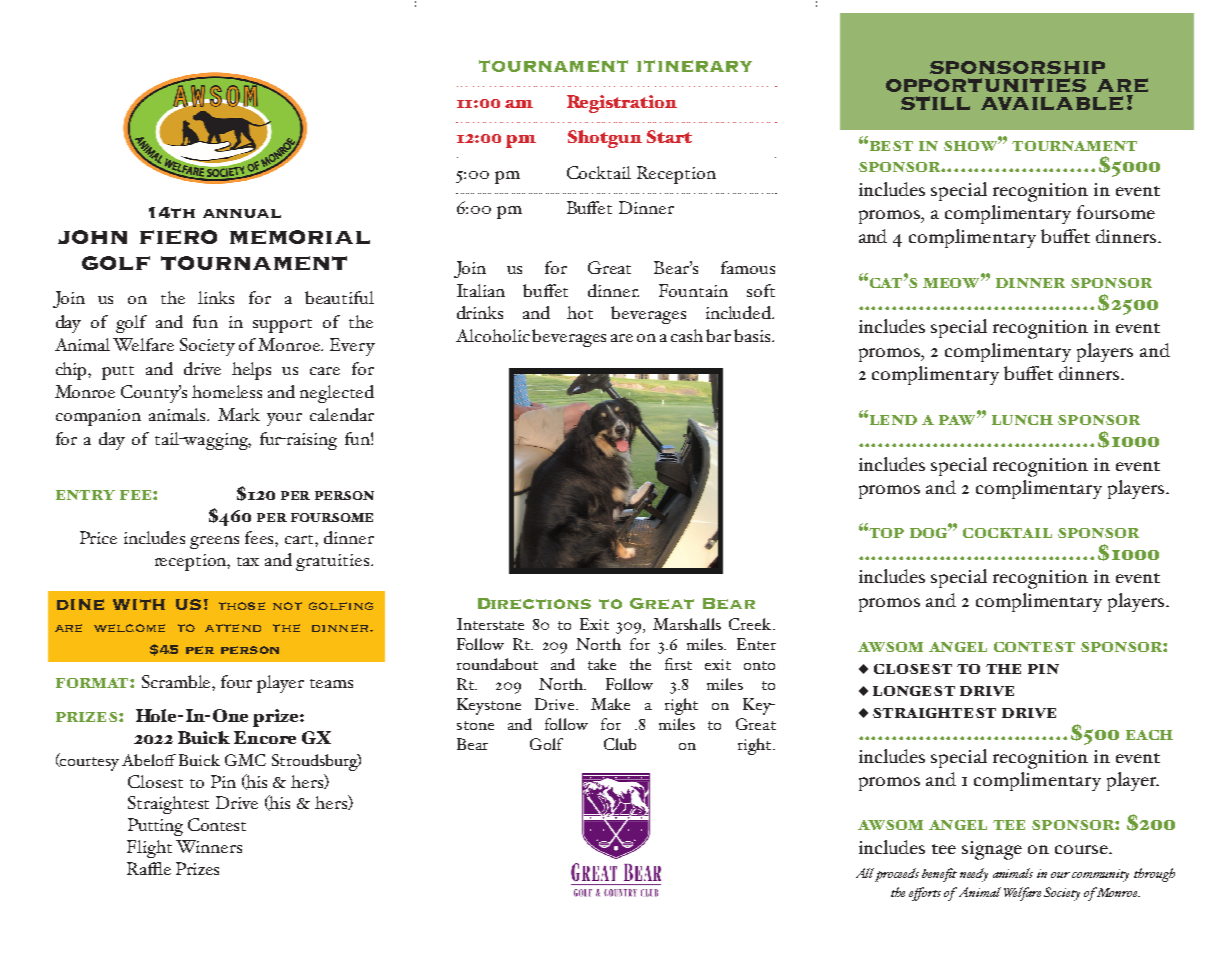 The width and height of the screenshot is (1232, 958). Describe the element at coordinates (85, 495) in the screenshot. I see `entry` at that location.
